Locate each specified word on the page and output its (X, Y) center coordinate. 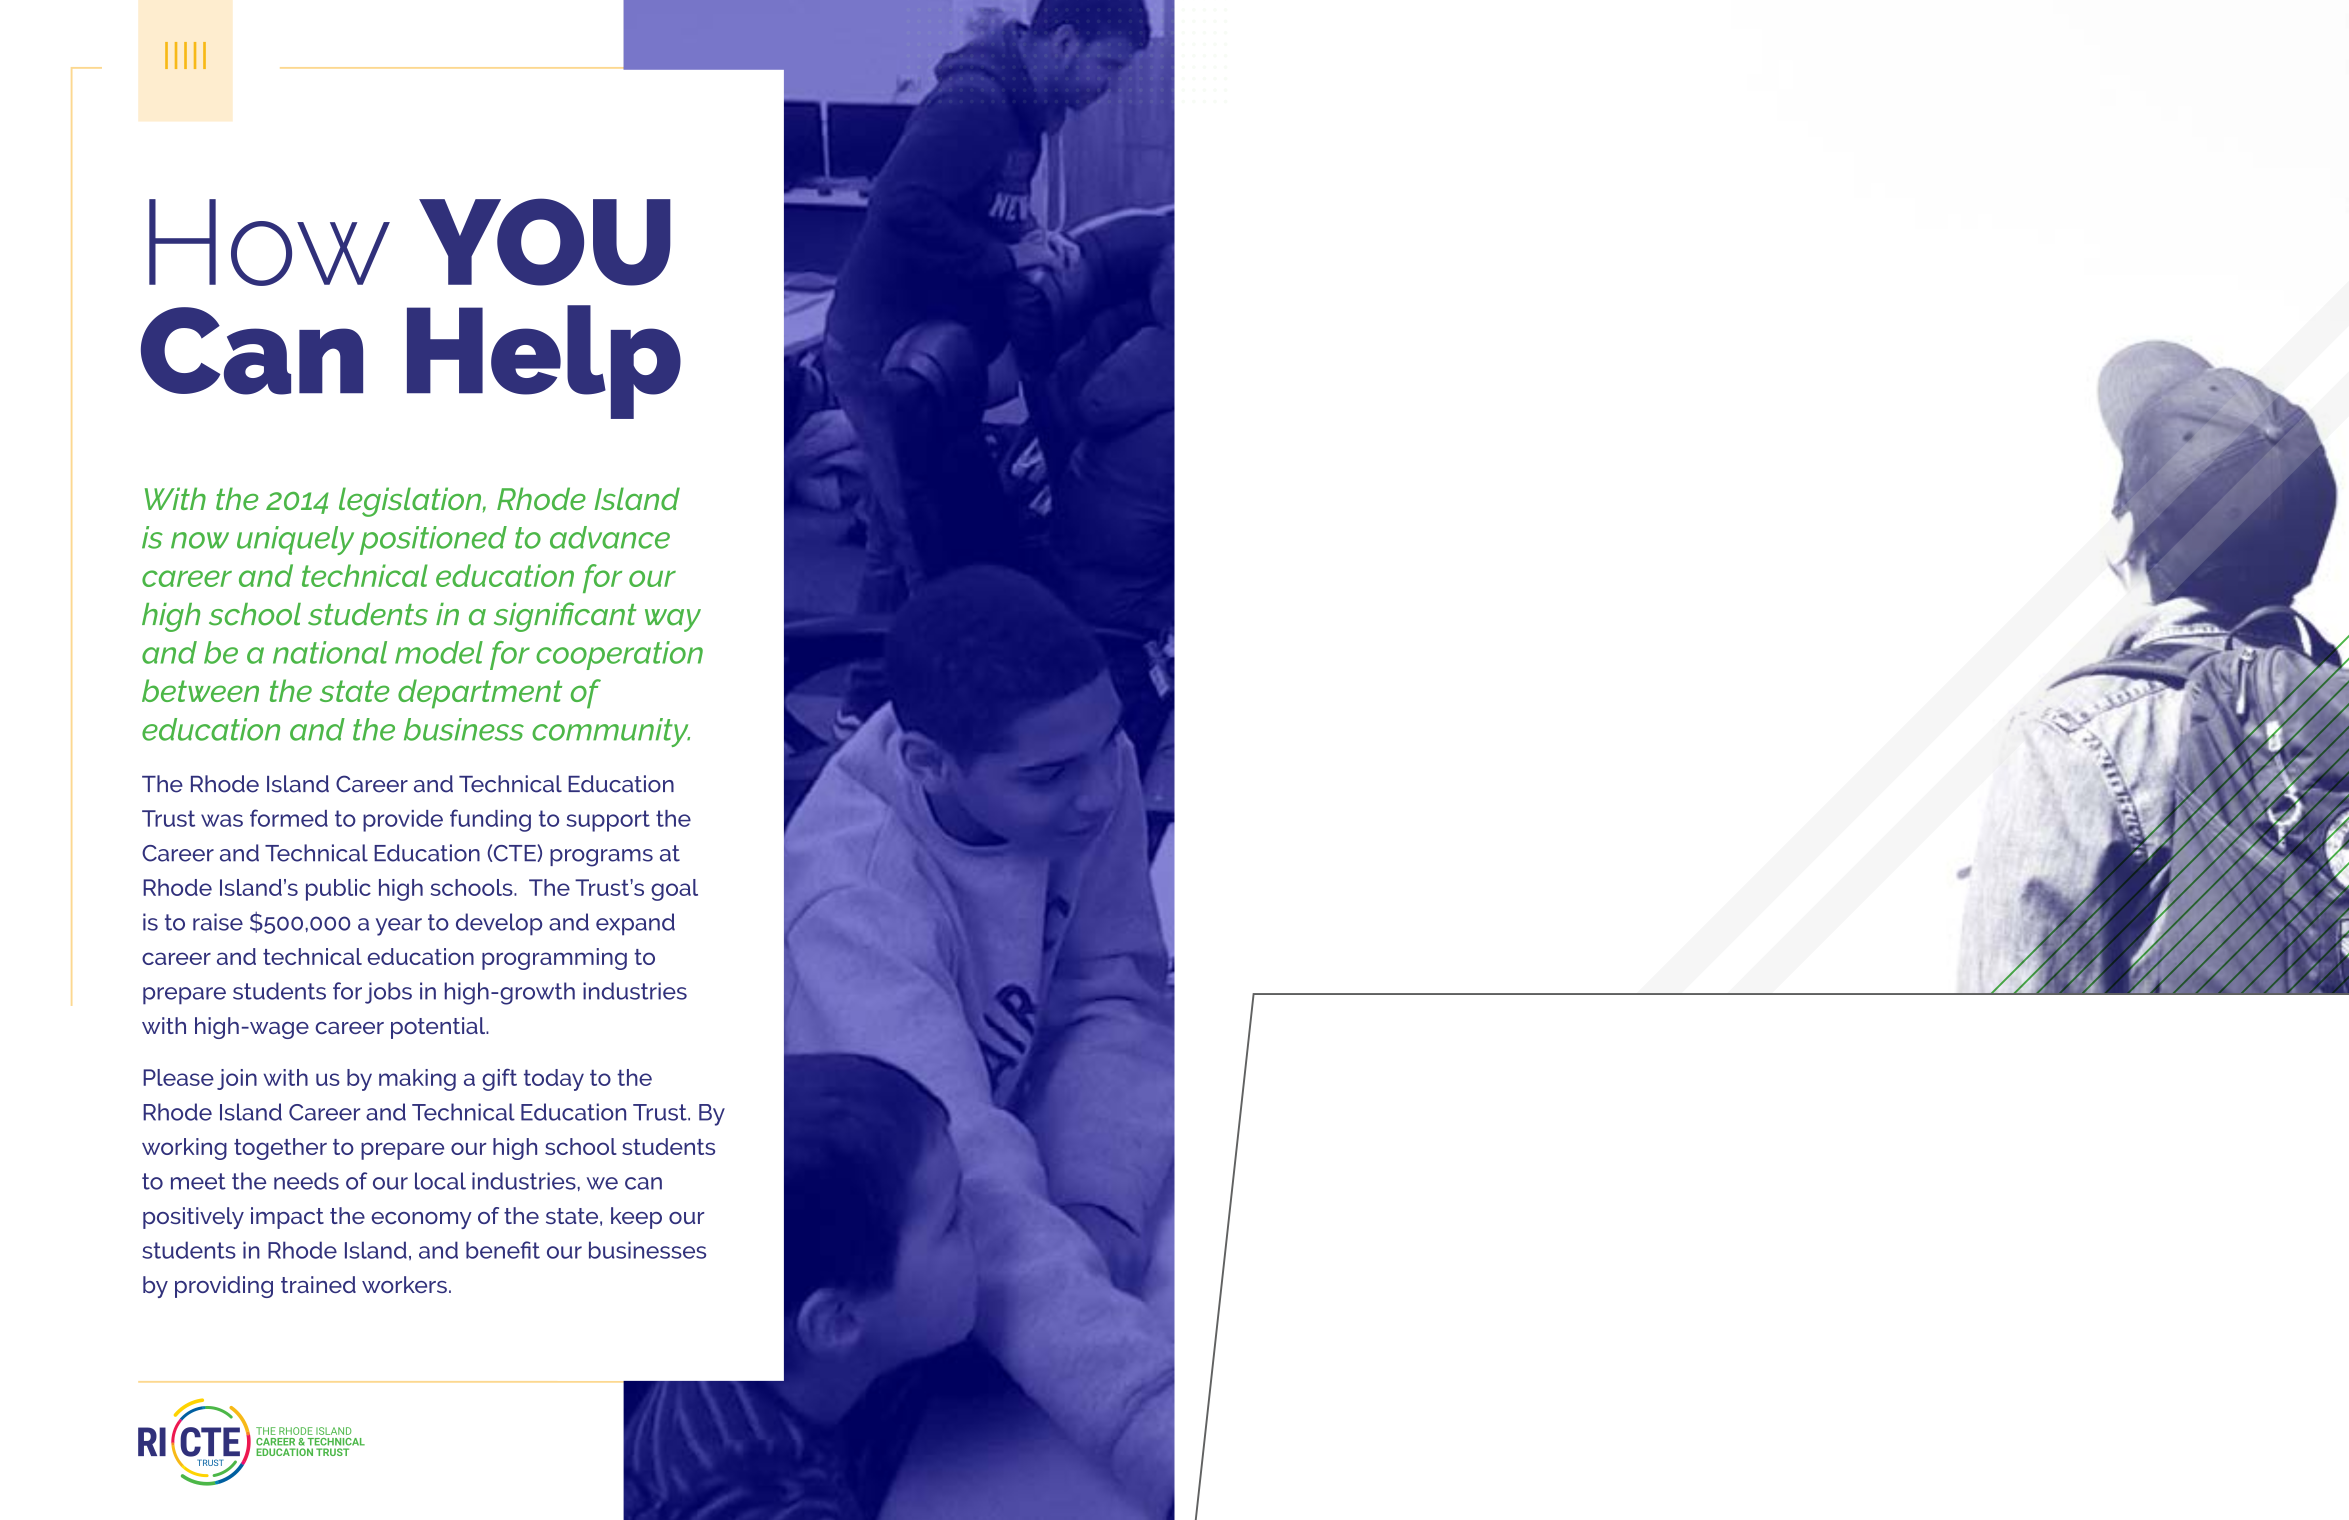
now (200, 540)
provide (403, 821)
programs (601, 858)
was (222, 820)
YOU (545, 242)
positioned (433, 540)
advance (610, 537)
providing (224, 1287)
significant (565, 617)
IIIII (185, 55)
